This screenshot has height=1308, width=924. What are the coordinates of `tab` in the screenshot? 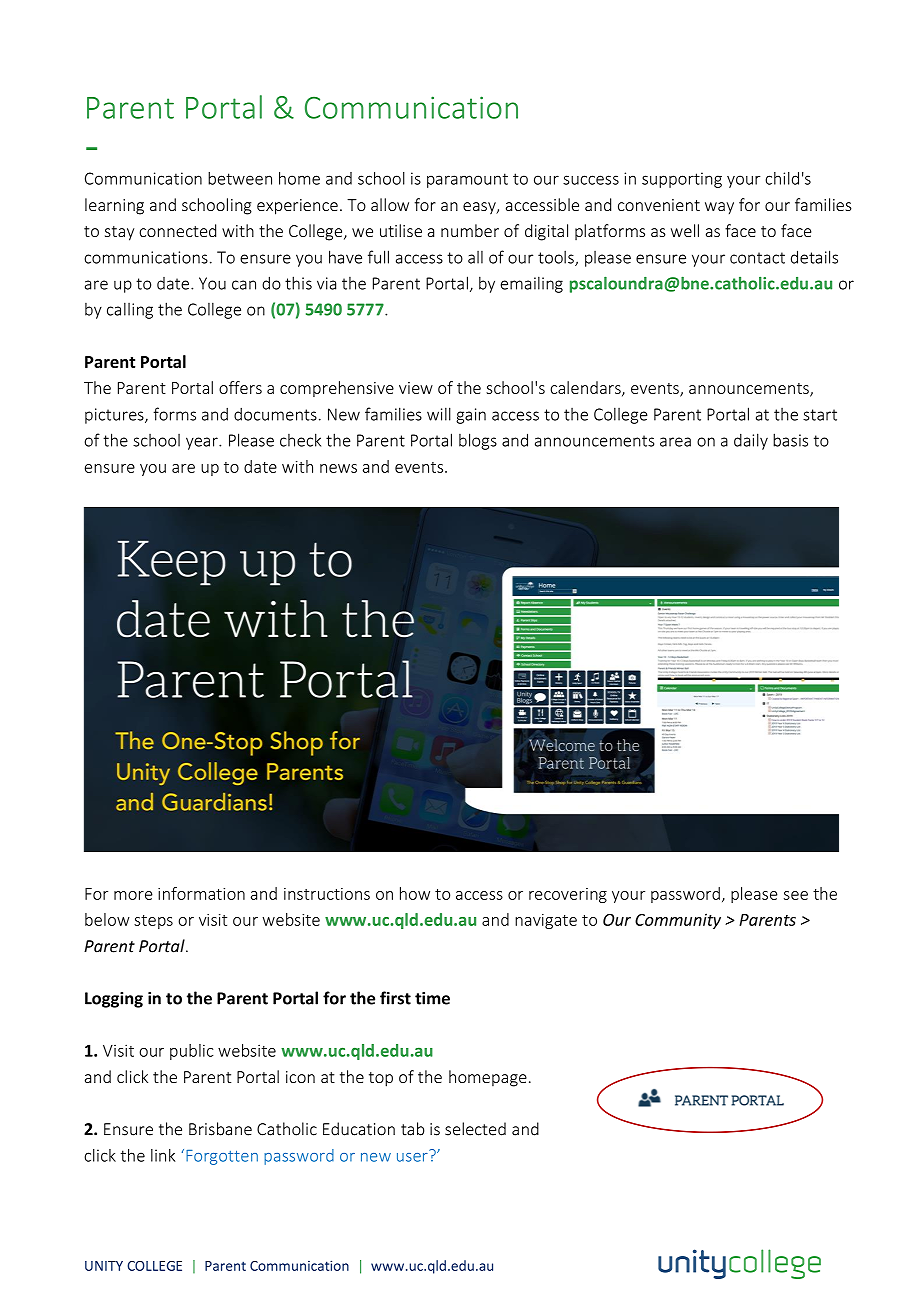 It's located at (412, 1129).
